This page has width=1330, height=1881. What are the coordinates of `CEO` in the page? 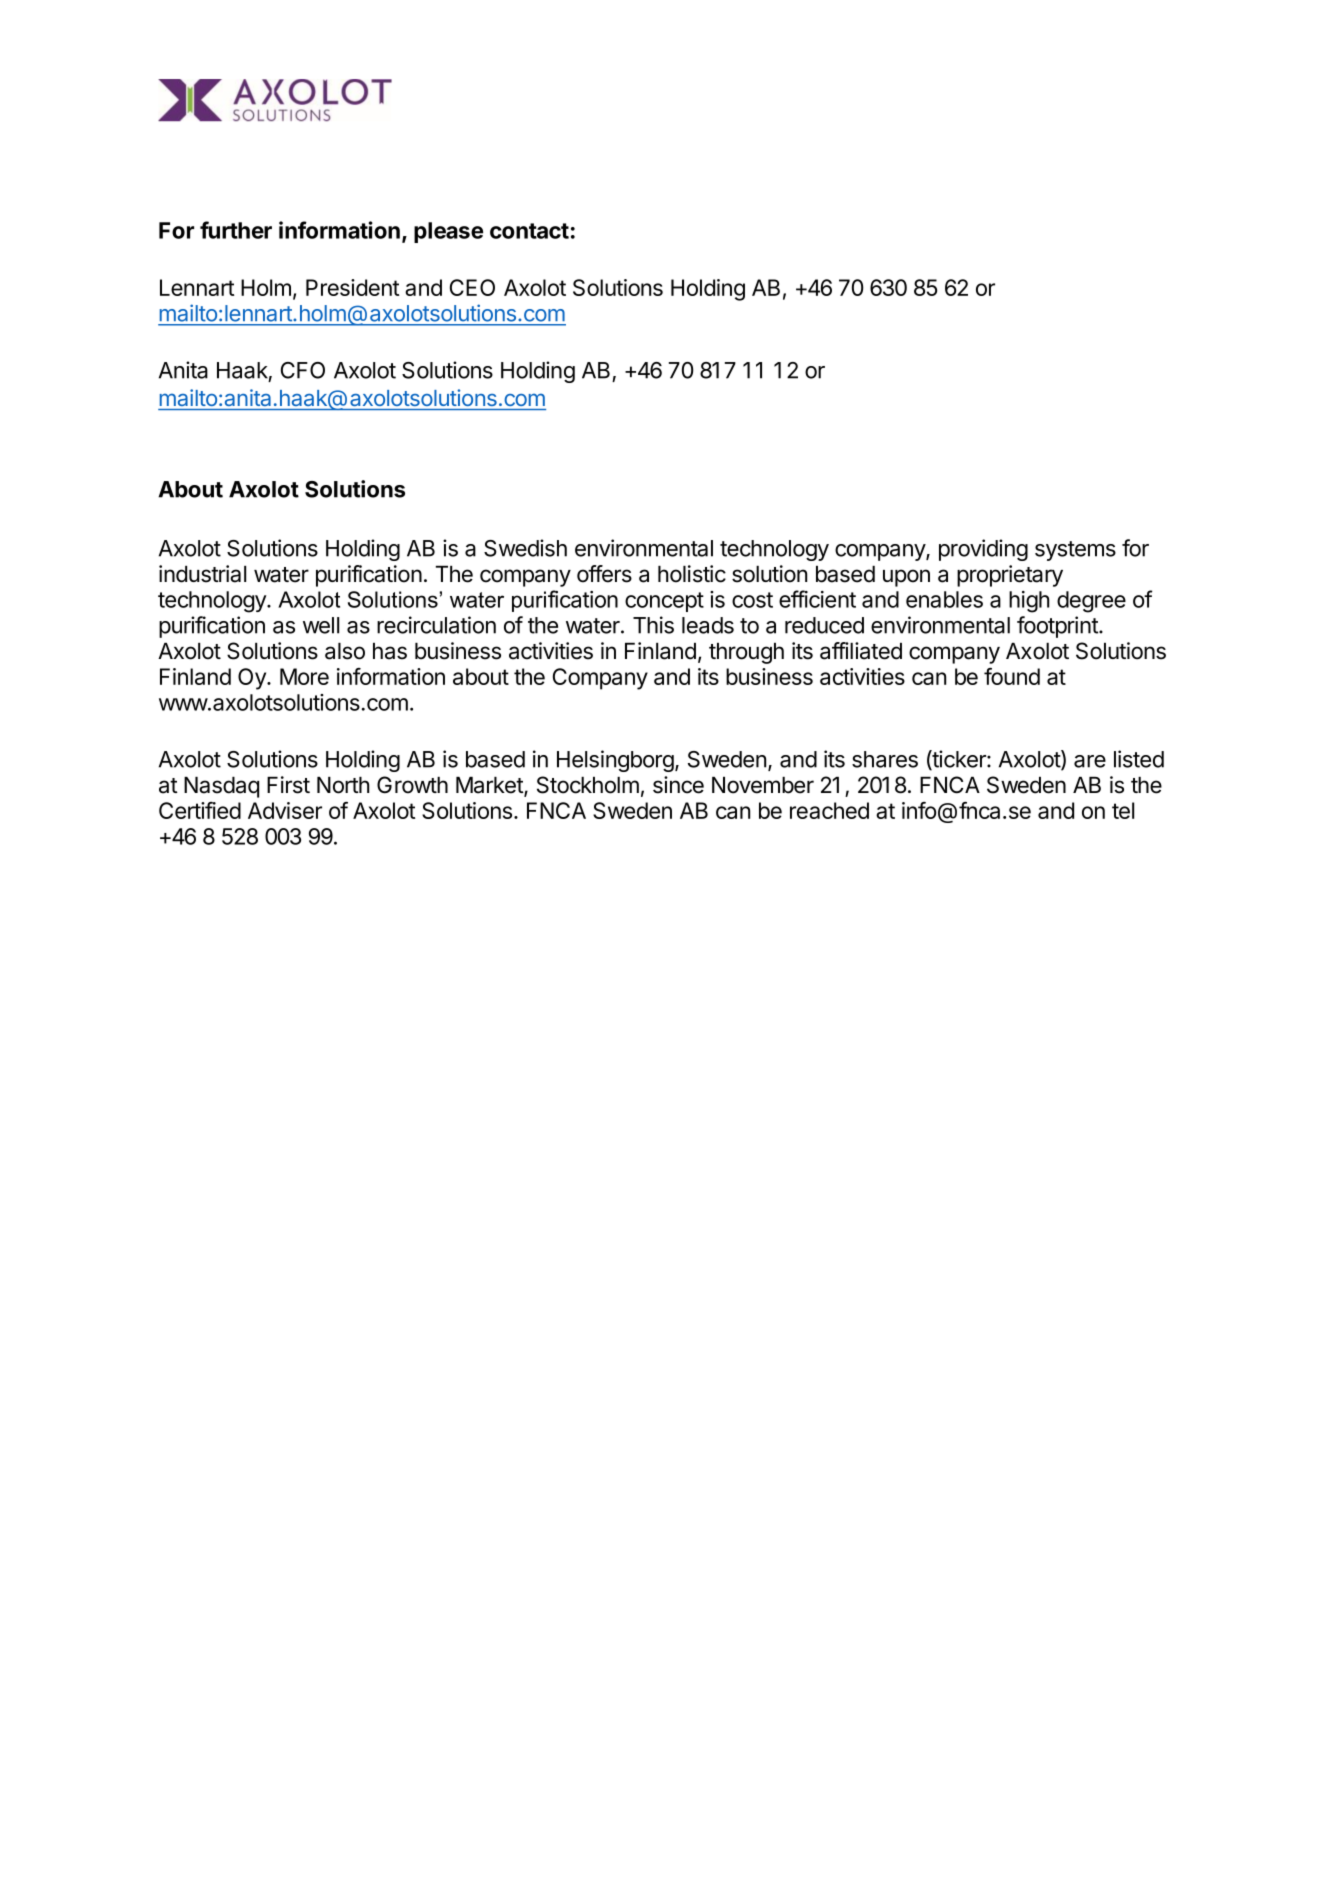 It's located at (472, 287).
